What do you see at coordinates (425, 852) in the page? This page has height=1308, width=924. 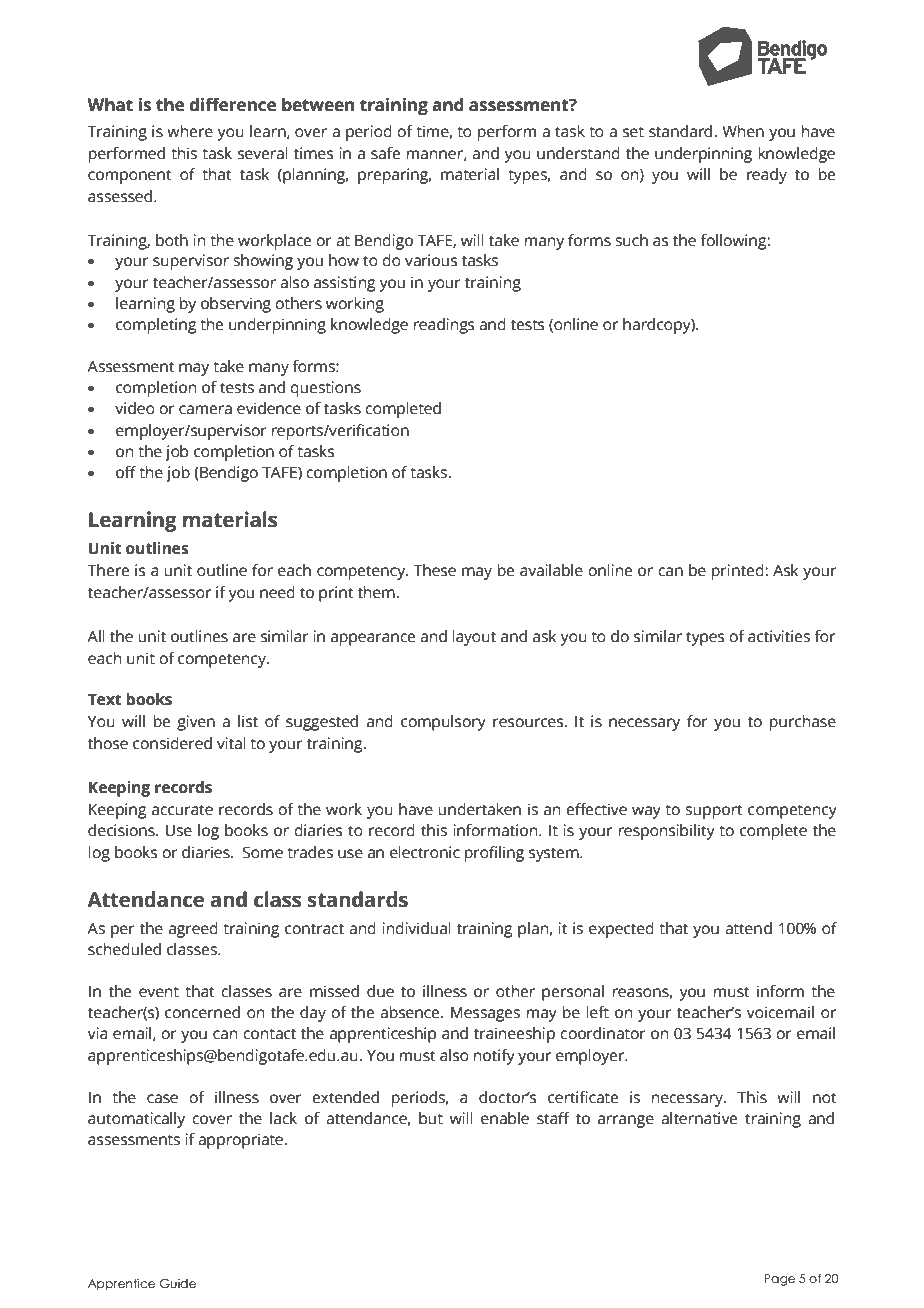 I see `electronic` at bounding box center [425, 852].
